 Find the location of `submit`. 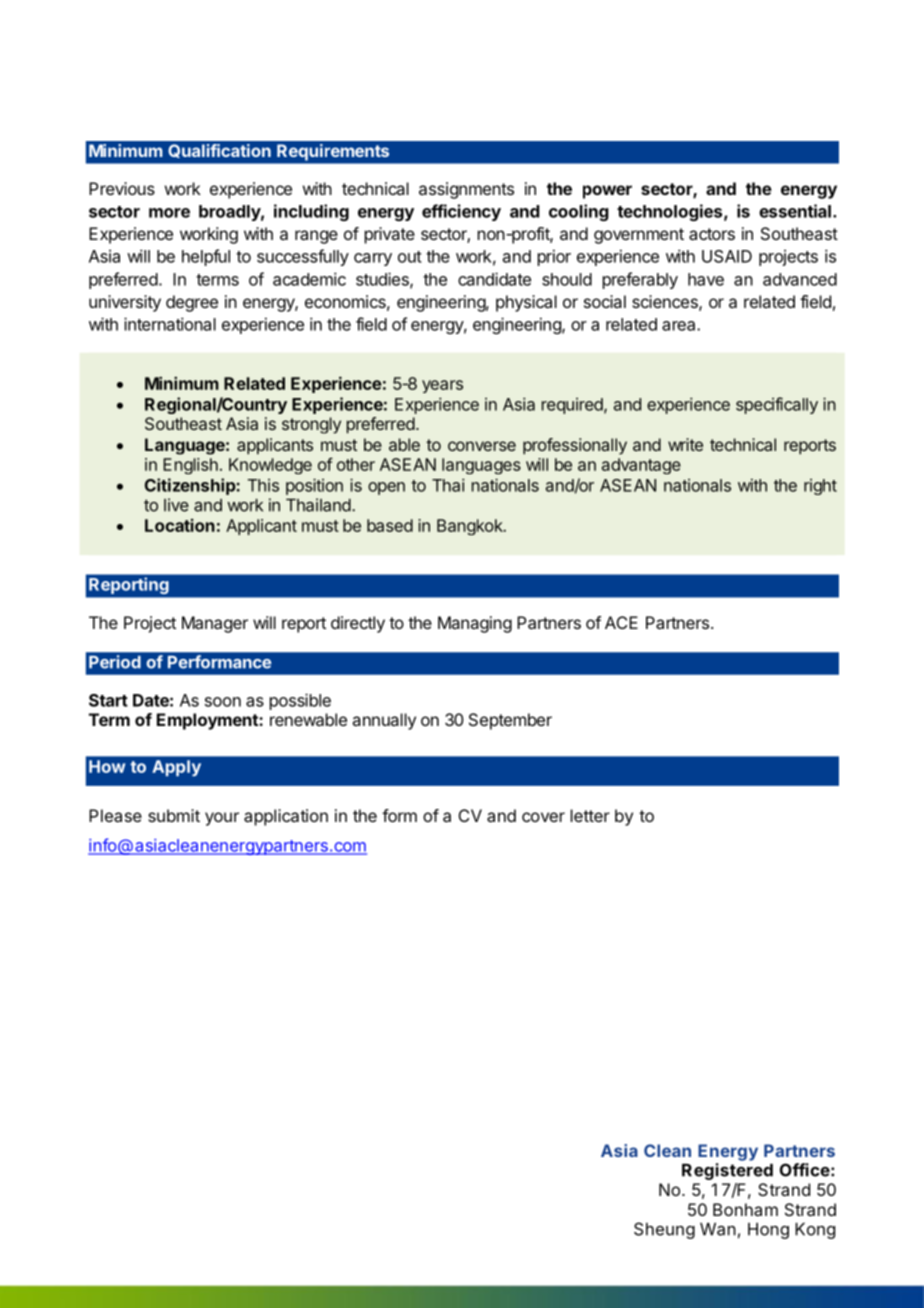

submit is located at coordinates (174, 815).
